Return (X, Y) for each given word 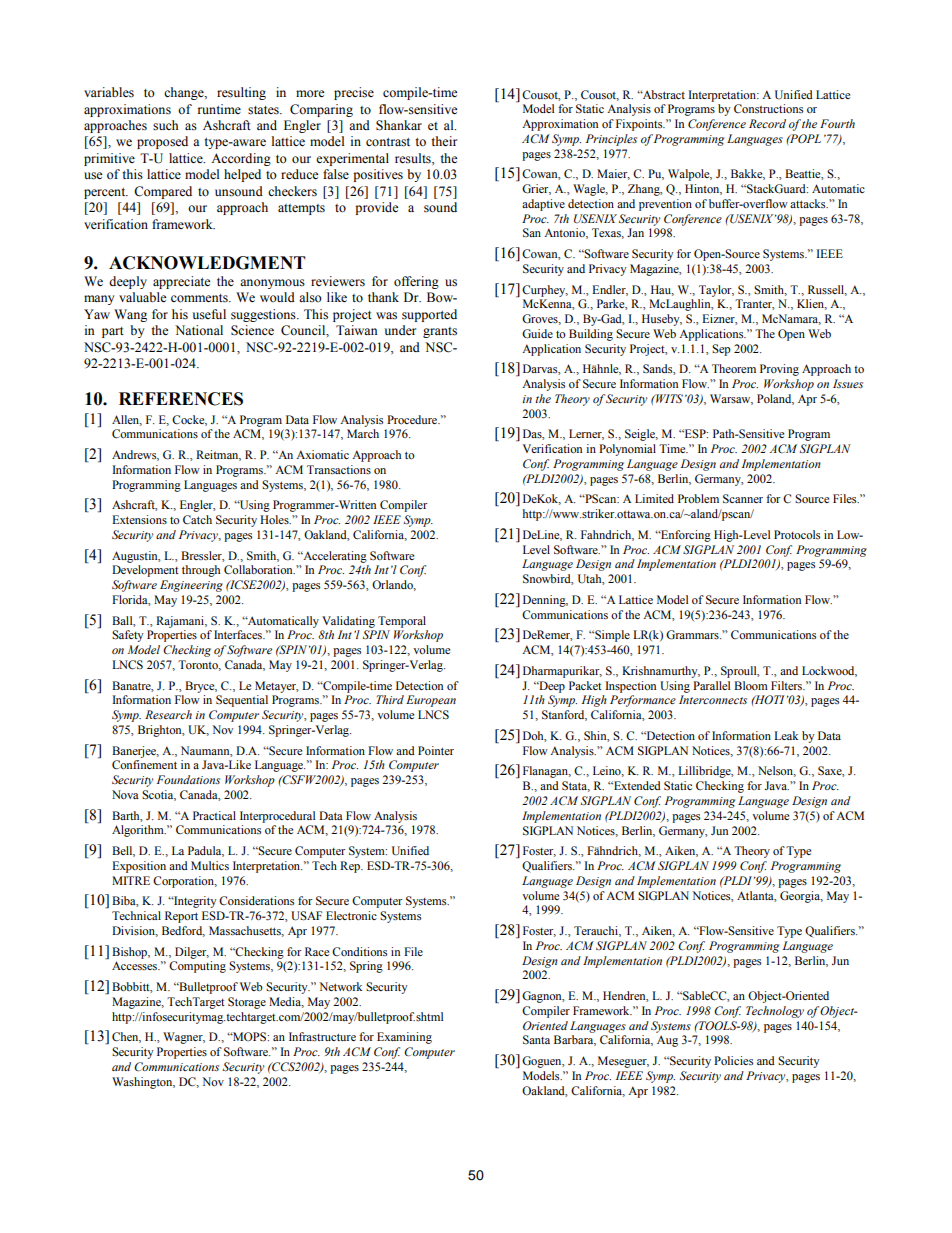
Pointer (436, 750)
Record (767, 123)
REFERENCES (181, 399)
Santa (536, 1039)
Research (168, 714)
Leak (786, 735)
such (165, 125)
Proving (779, 370)
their (444, 141)
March (363, 433)
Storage (247, 1003)
